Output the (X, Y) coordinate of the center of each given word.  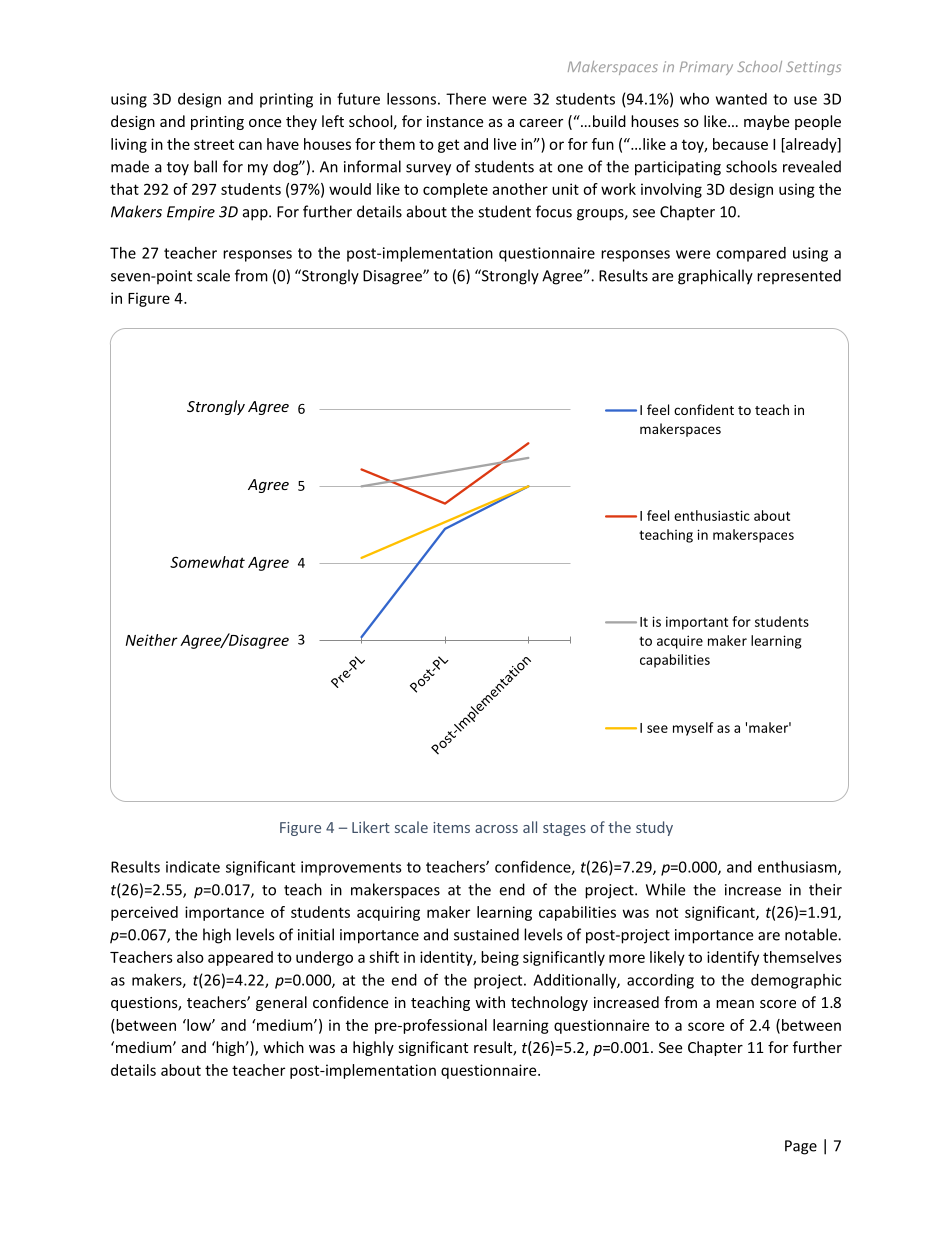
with (490, 1002)
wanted (741, 99)
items (451, 827)
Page (801, 1147)
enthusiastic (712, 515)
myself (693, 729)
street (214, 144)
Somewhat (207, 562)
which (283, 1047)
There (466, 99)
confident (704, 409)
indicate (193, 867)
